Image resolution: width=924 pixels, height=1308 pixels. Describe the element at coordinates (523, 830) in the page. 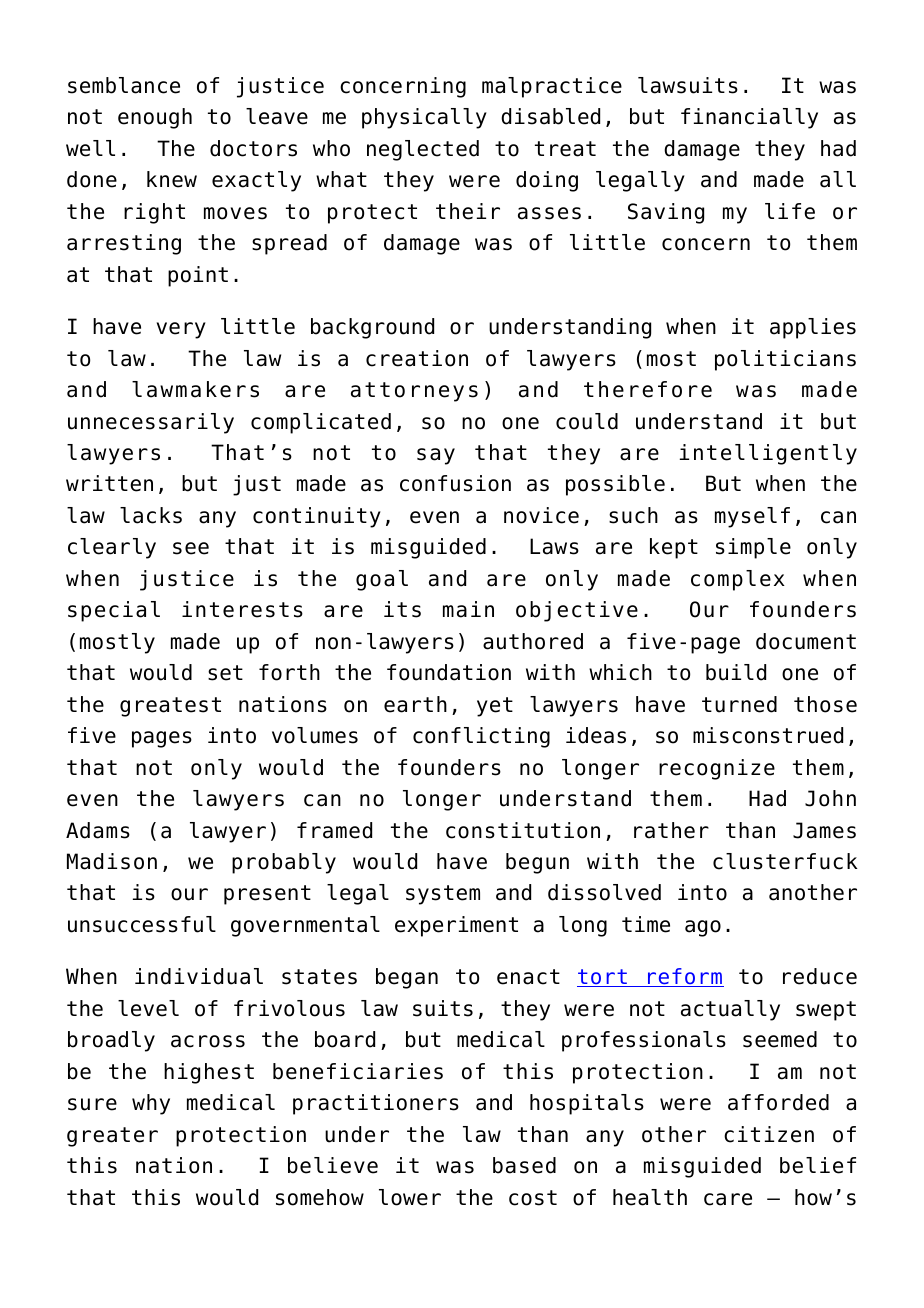

I see `constitution` at that location.
